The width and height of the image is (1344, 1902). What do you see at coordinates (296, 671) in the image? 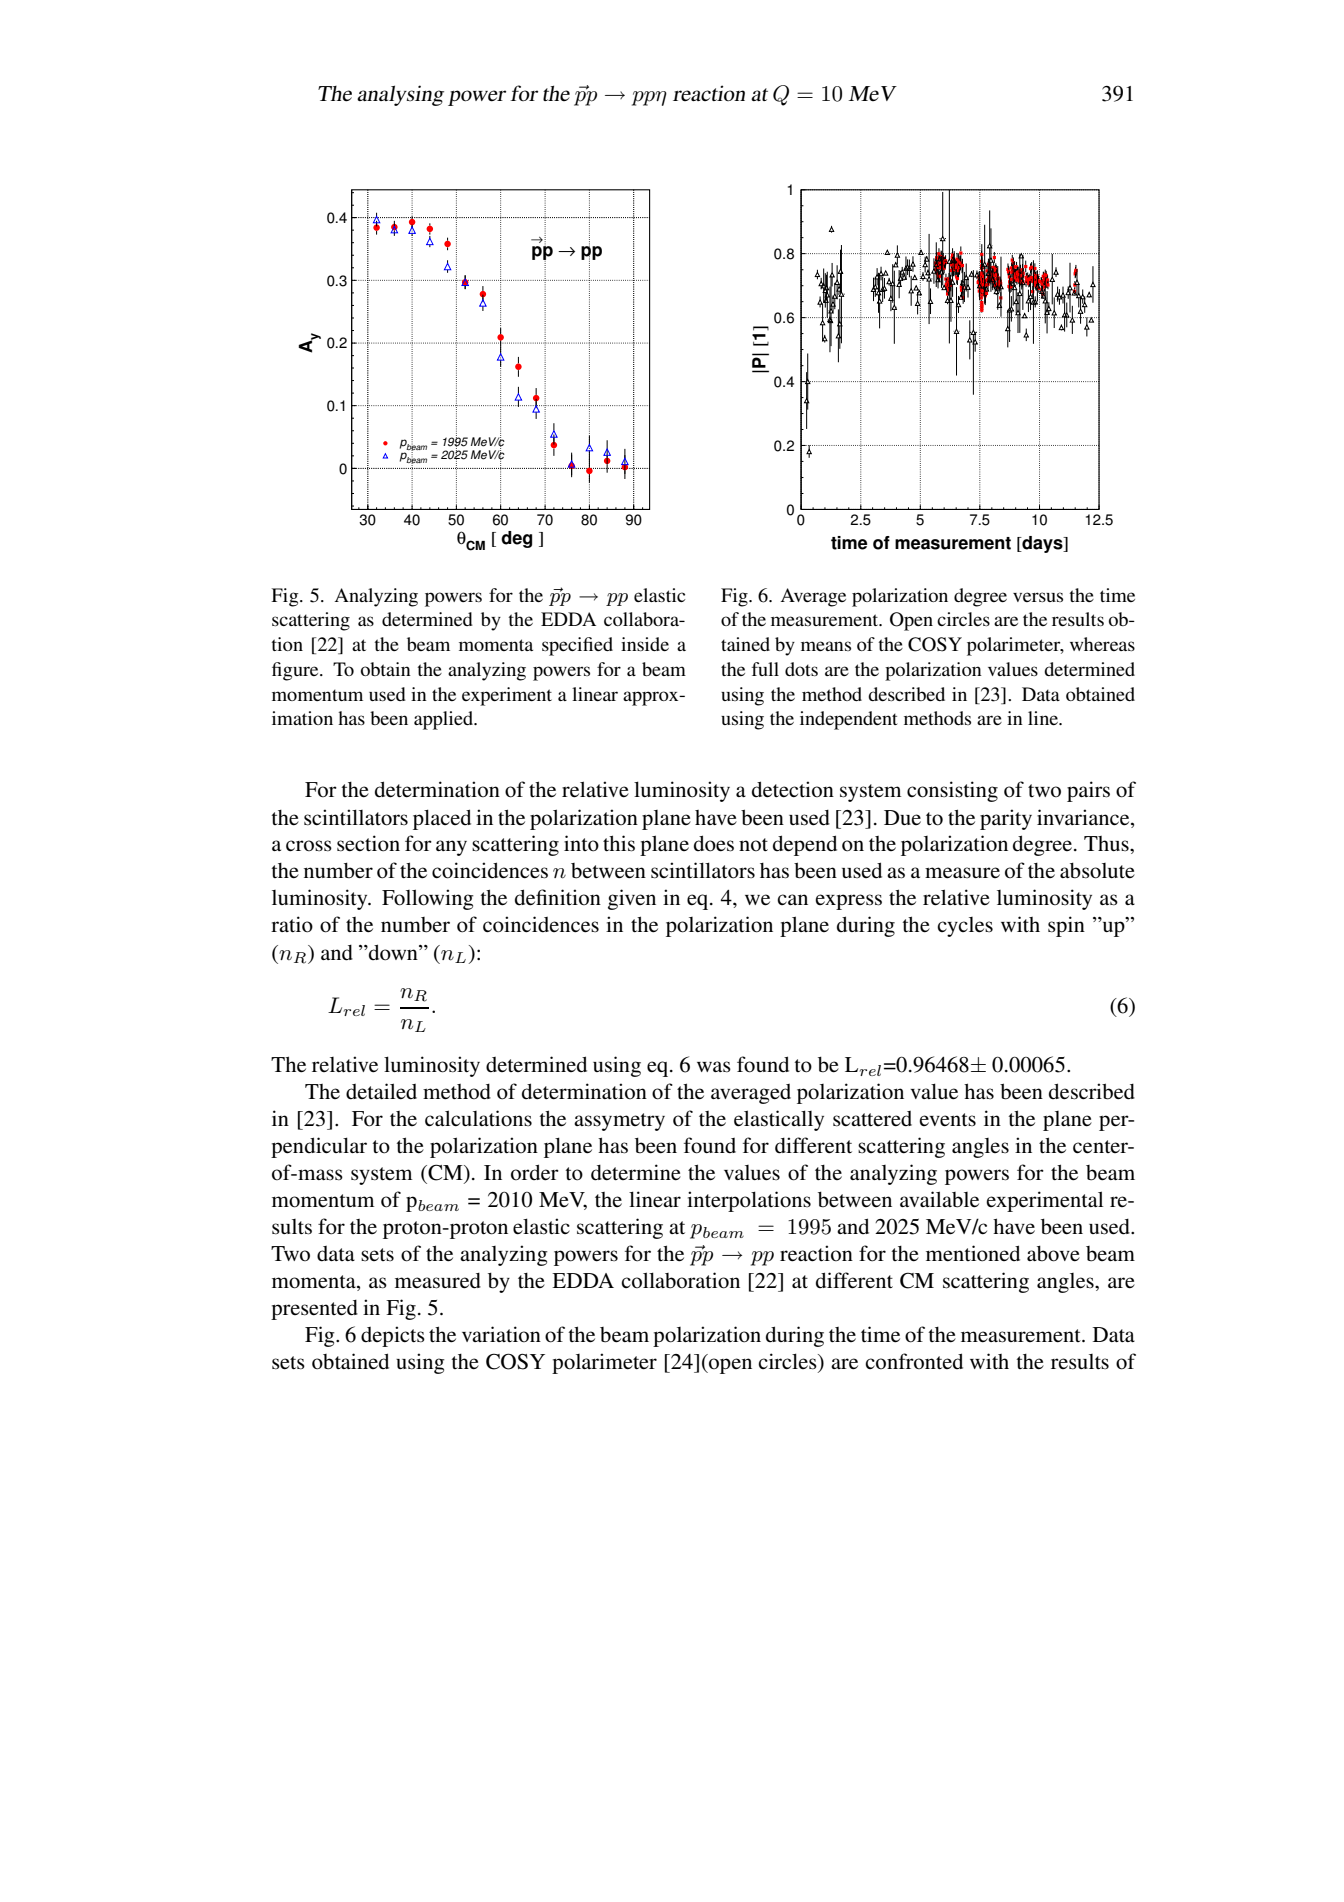
I see `figure` at bounding box center [296, 671].
